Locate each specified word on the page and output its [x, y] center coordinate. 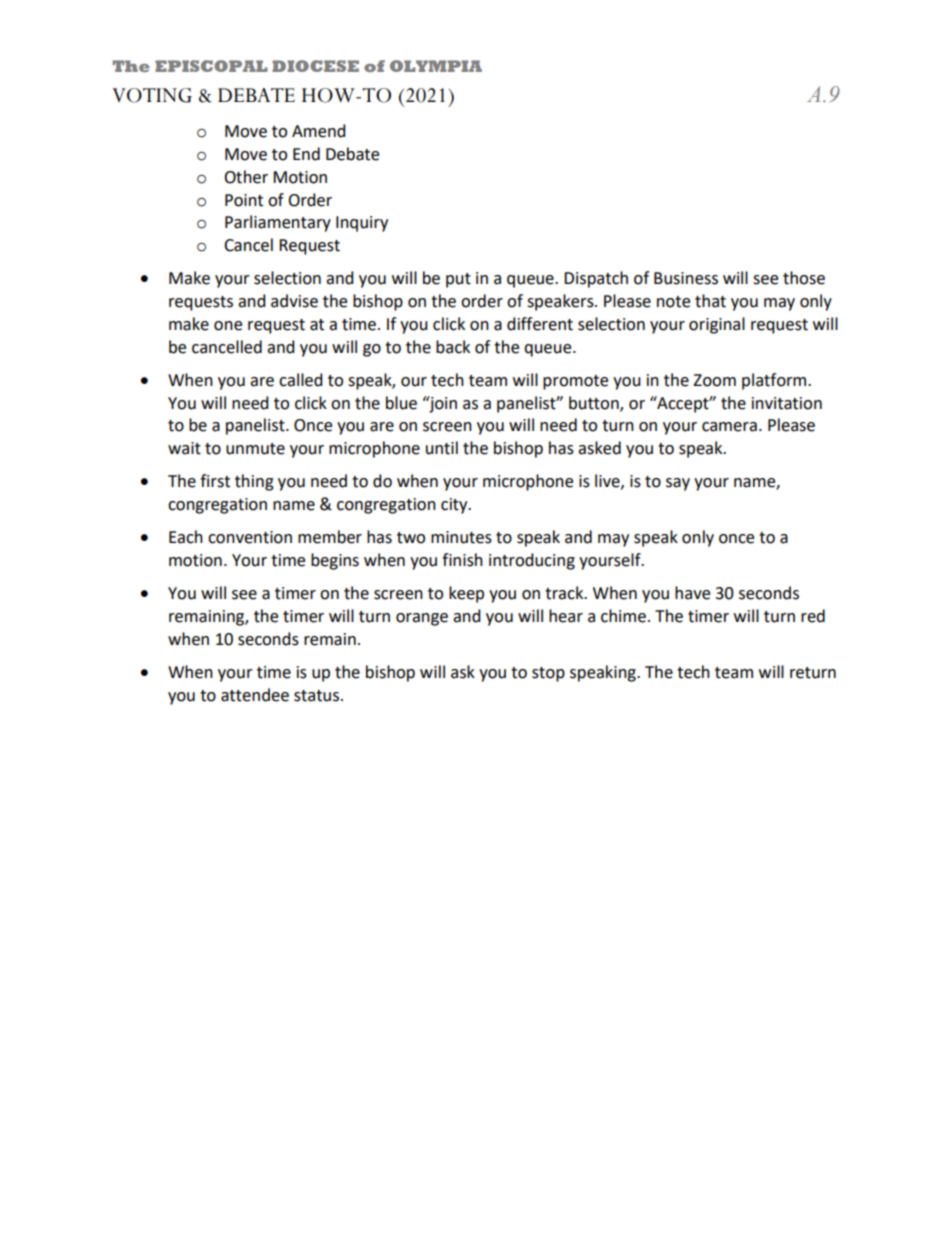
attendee [255, 695]
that [710, 301]
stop [548, 674]
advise [294, 301]
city [455, 506]
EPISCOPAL [211, 66]
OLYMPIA [436, 66]
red [813, 616]
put [458, 280]
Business [686, 278]
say [678, 484]
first [215, 481]
